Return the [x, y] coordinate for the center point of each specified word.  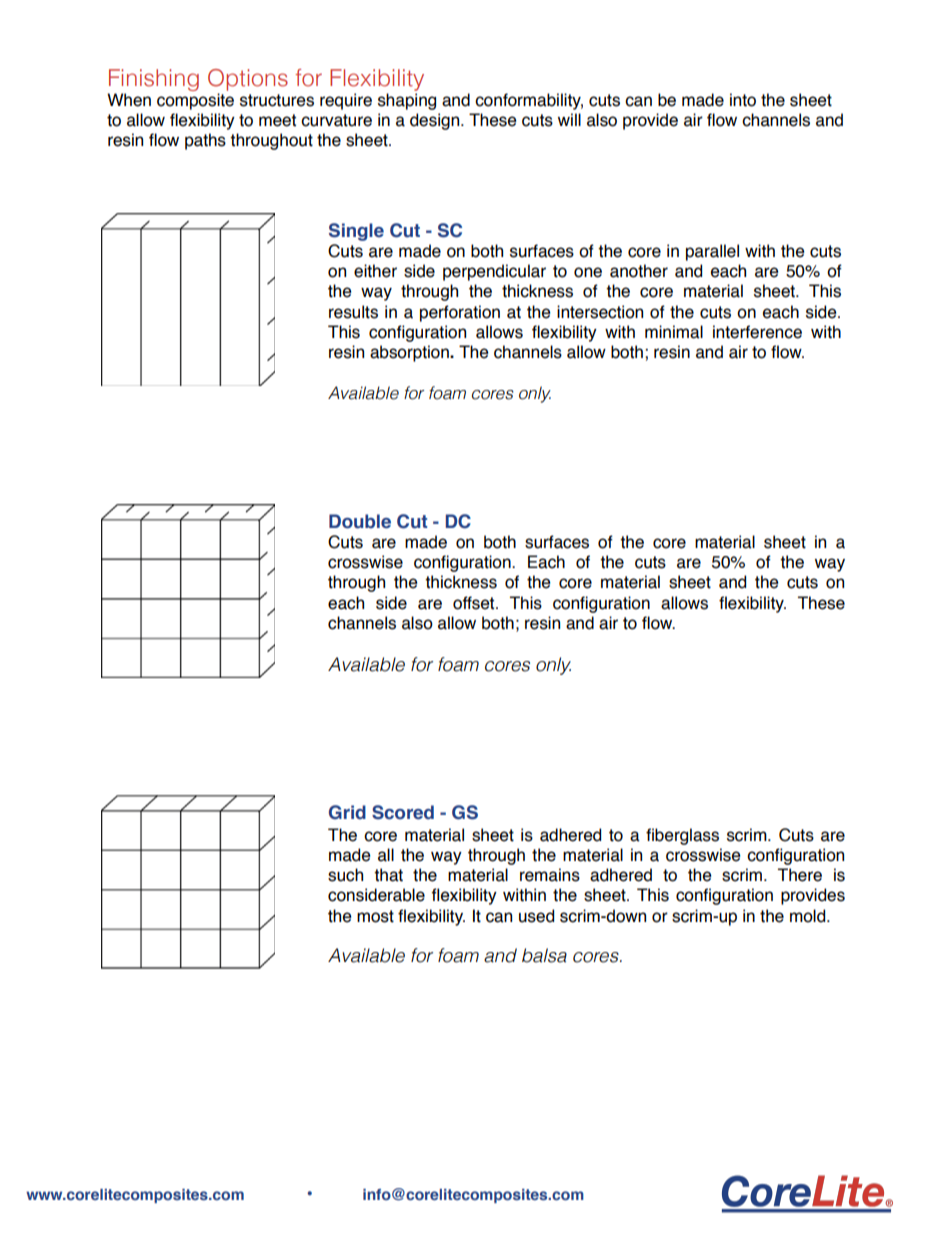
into [743, 100]
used [536, 916]
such [345, 875]
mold [809, 916]
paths [205, 141]
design [436, 121]
